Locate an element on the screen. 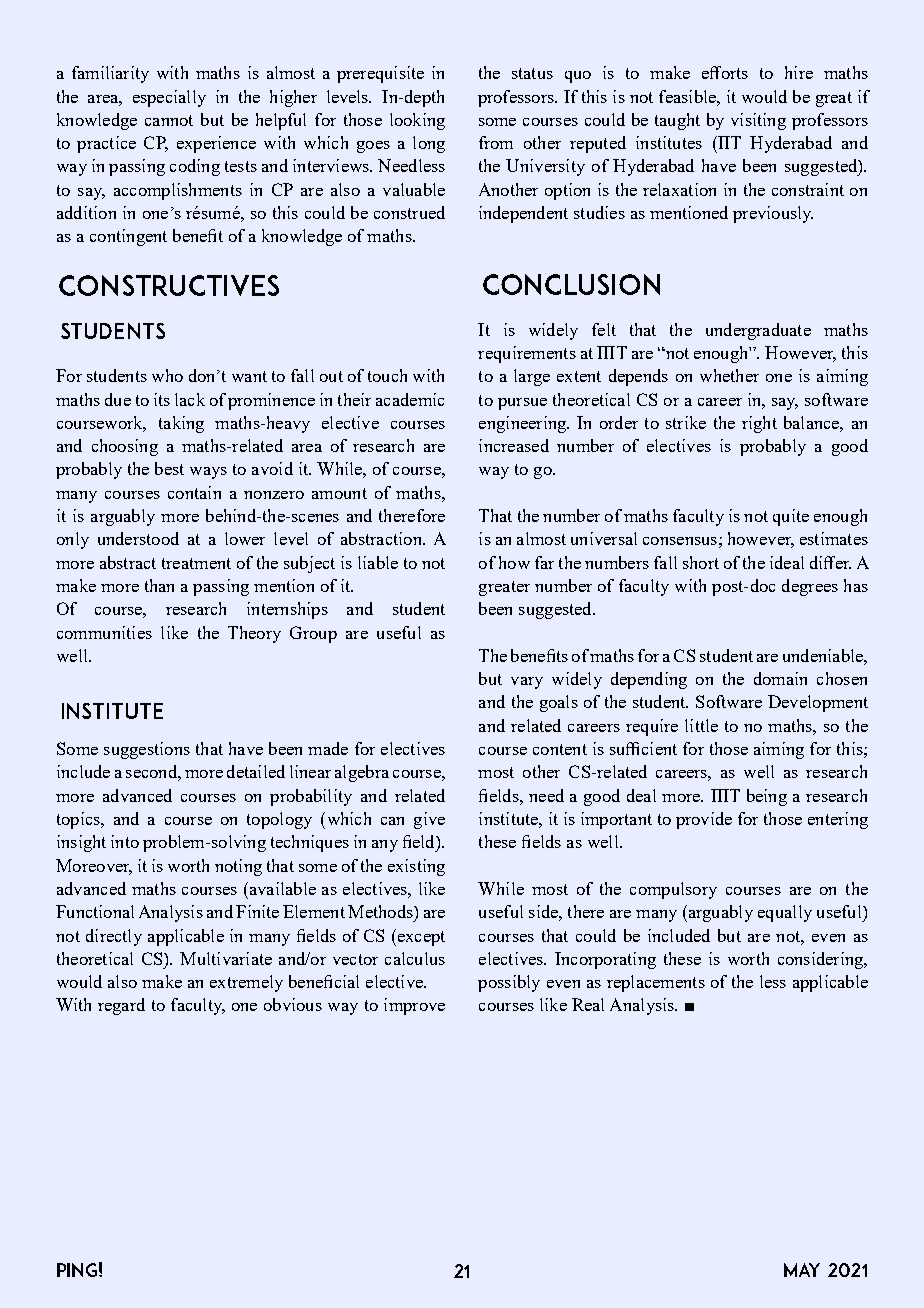 The height and width of the screenshot is (1308, 924). large is located at coordinates (532, 377).
